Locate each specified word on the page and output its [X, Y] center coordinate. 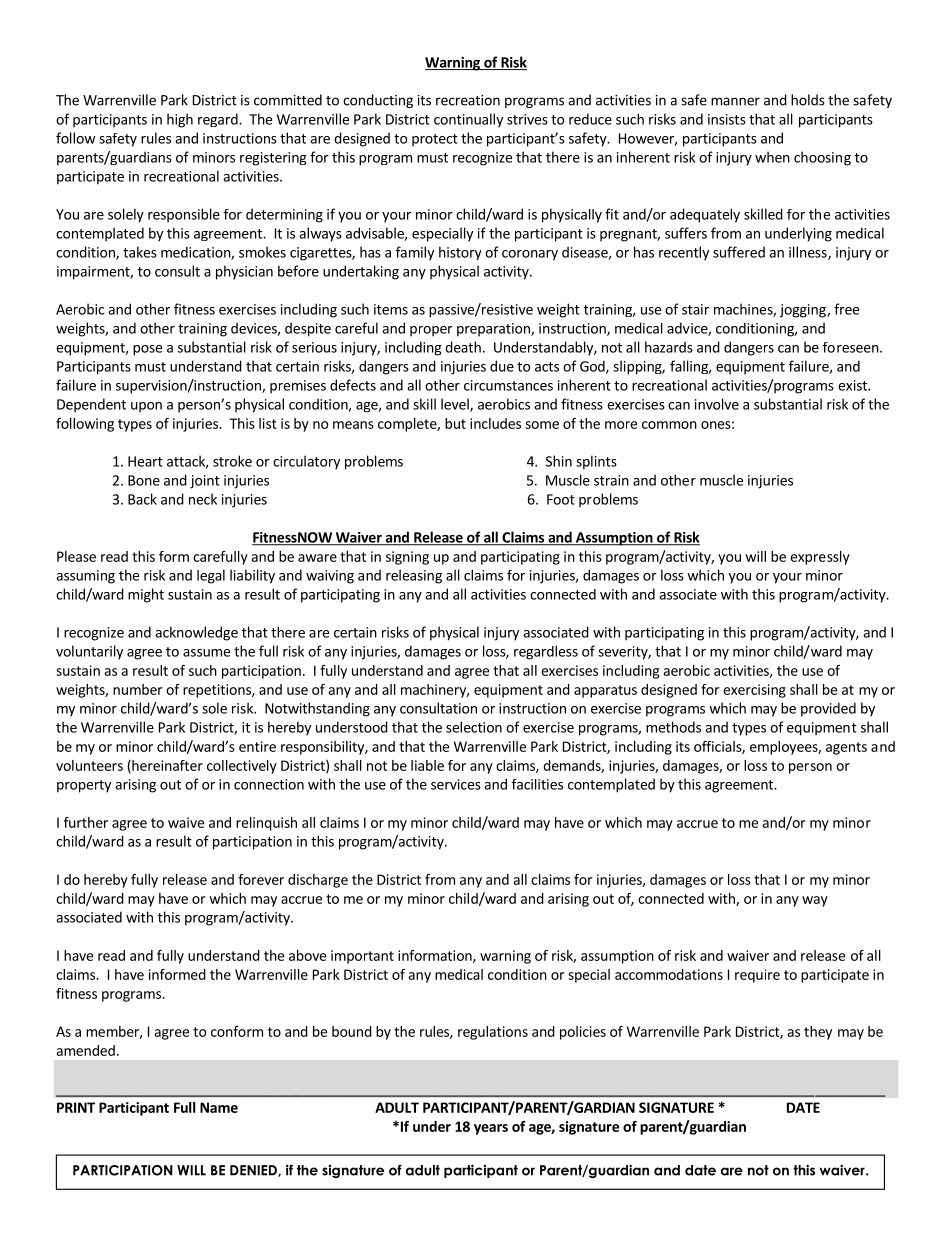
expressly [820, 558]
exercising [754, 691]
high [180, 120]
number [137, 689]
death [463, 347]
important [362, 957]
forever [261, 879]
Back [142, 499]
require [757, 976]
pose [147, 350]
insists [727, 119]
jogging [804, 311]
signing [407, 558]
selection [474, 727]
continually [468, 120]
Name [219, 1107]
